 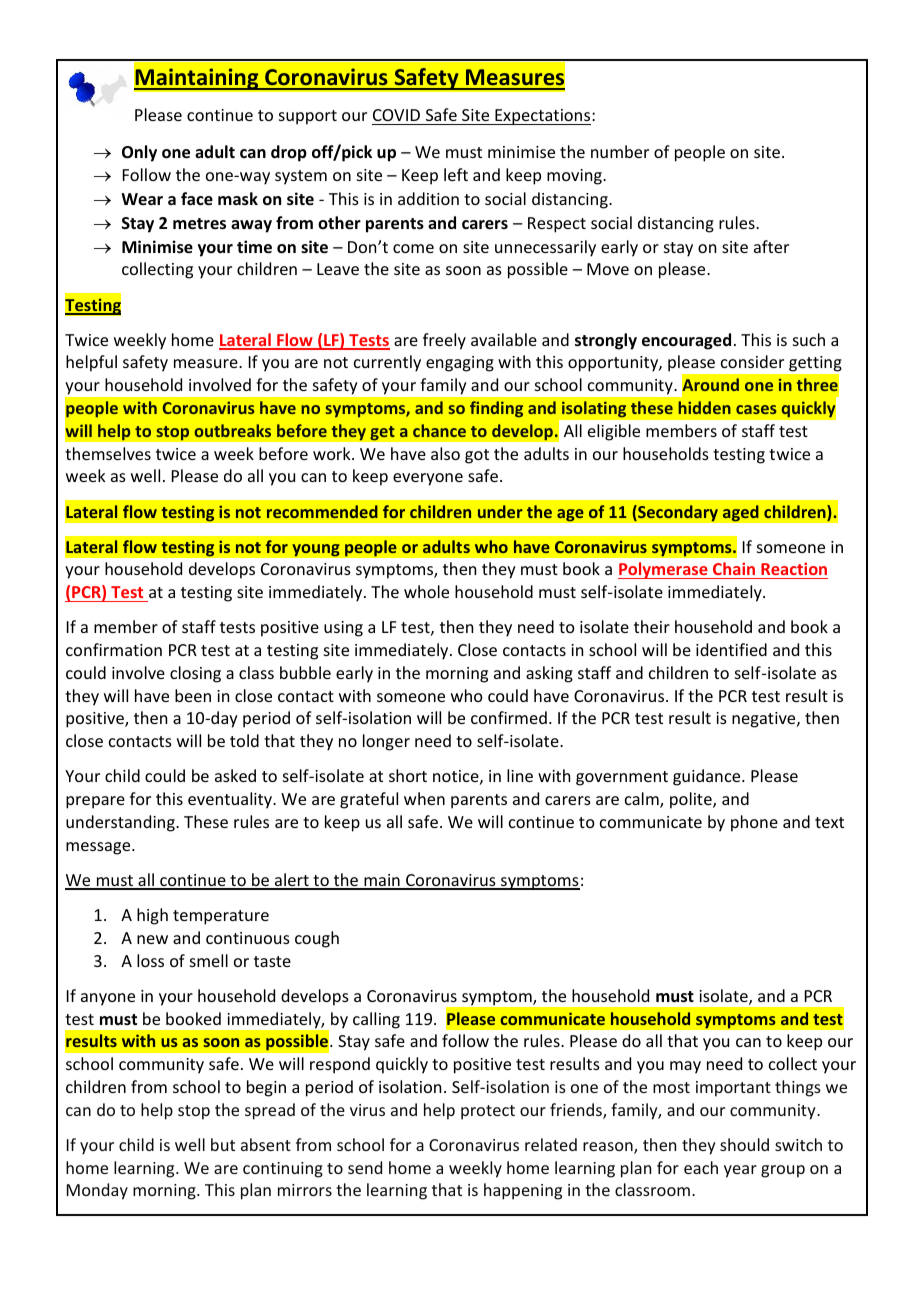 What do you see at coordinates (195, 674) in the page?
I see `closing` at bounding box center [195, 674].
